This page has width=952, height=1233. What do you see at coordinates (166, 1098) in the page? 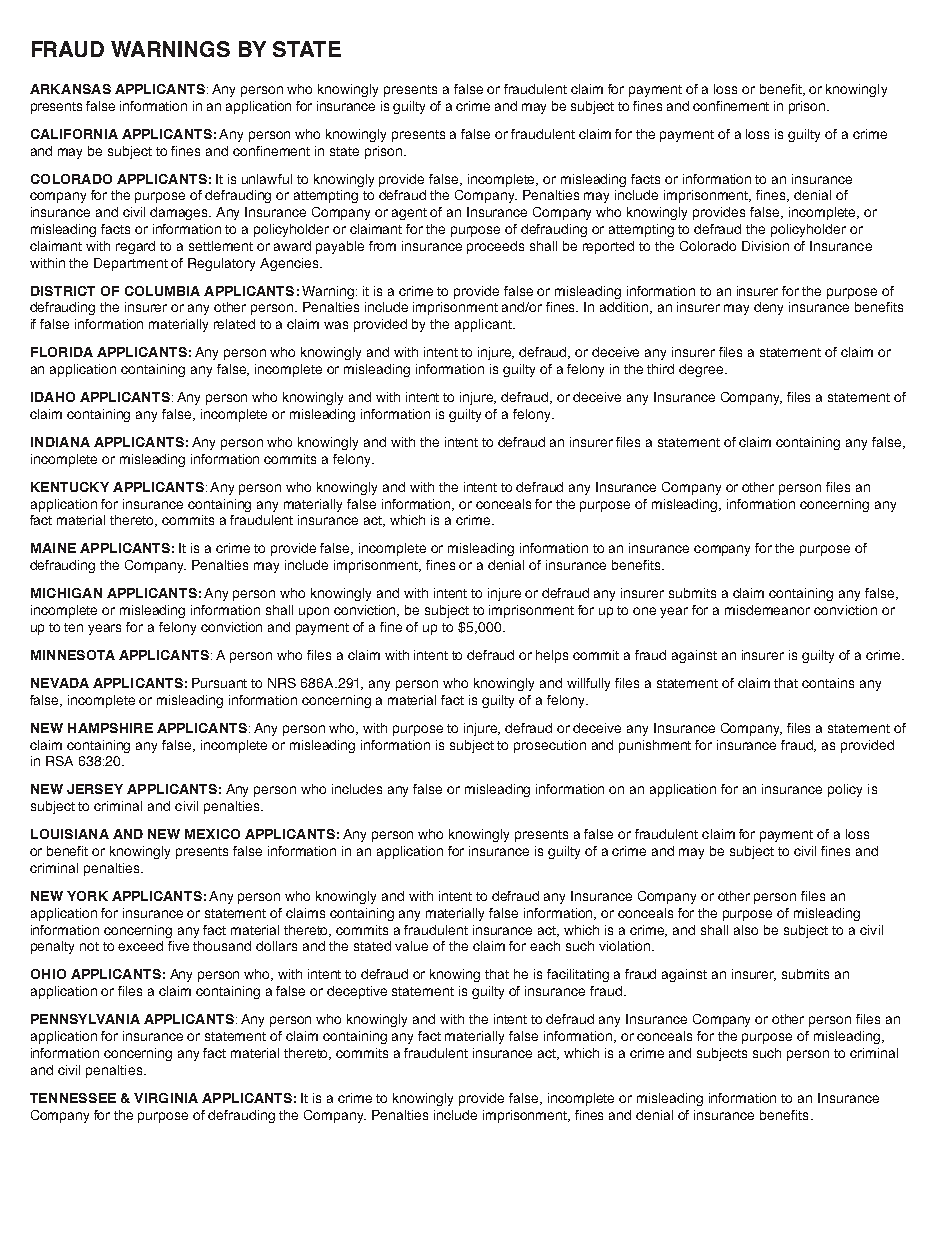
I see `VIRGINIA` at bounding box center [166, 1098].
